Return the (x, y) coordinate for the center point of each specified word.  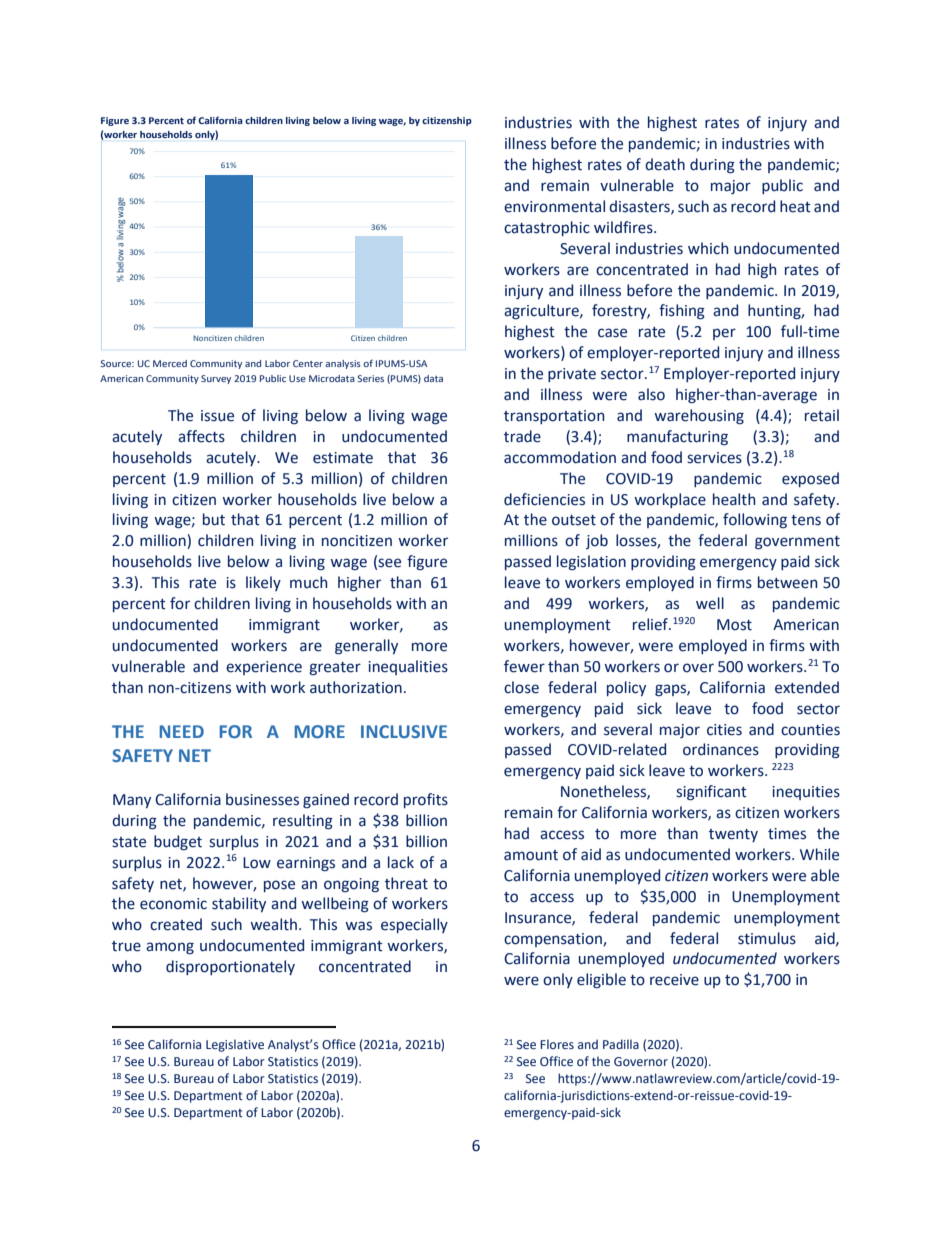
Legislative (235, 1045)
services (714, 458)
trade (522, 436)
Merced (170, 363)
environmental (554, 206)
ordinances (721, 749)
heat (795, 206)
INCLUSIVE (404, 731)
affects (201, 436)
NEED (182, 731)
